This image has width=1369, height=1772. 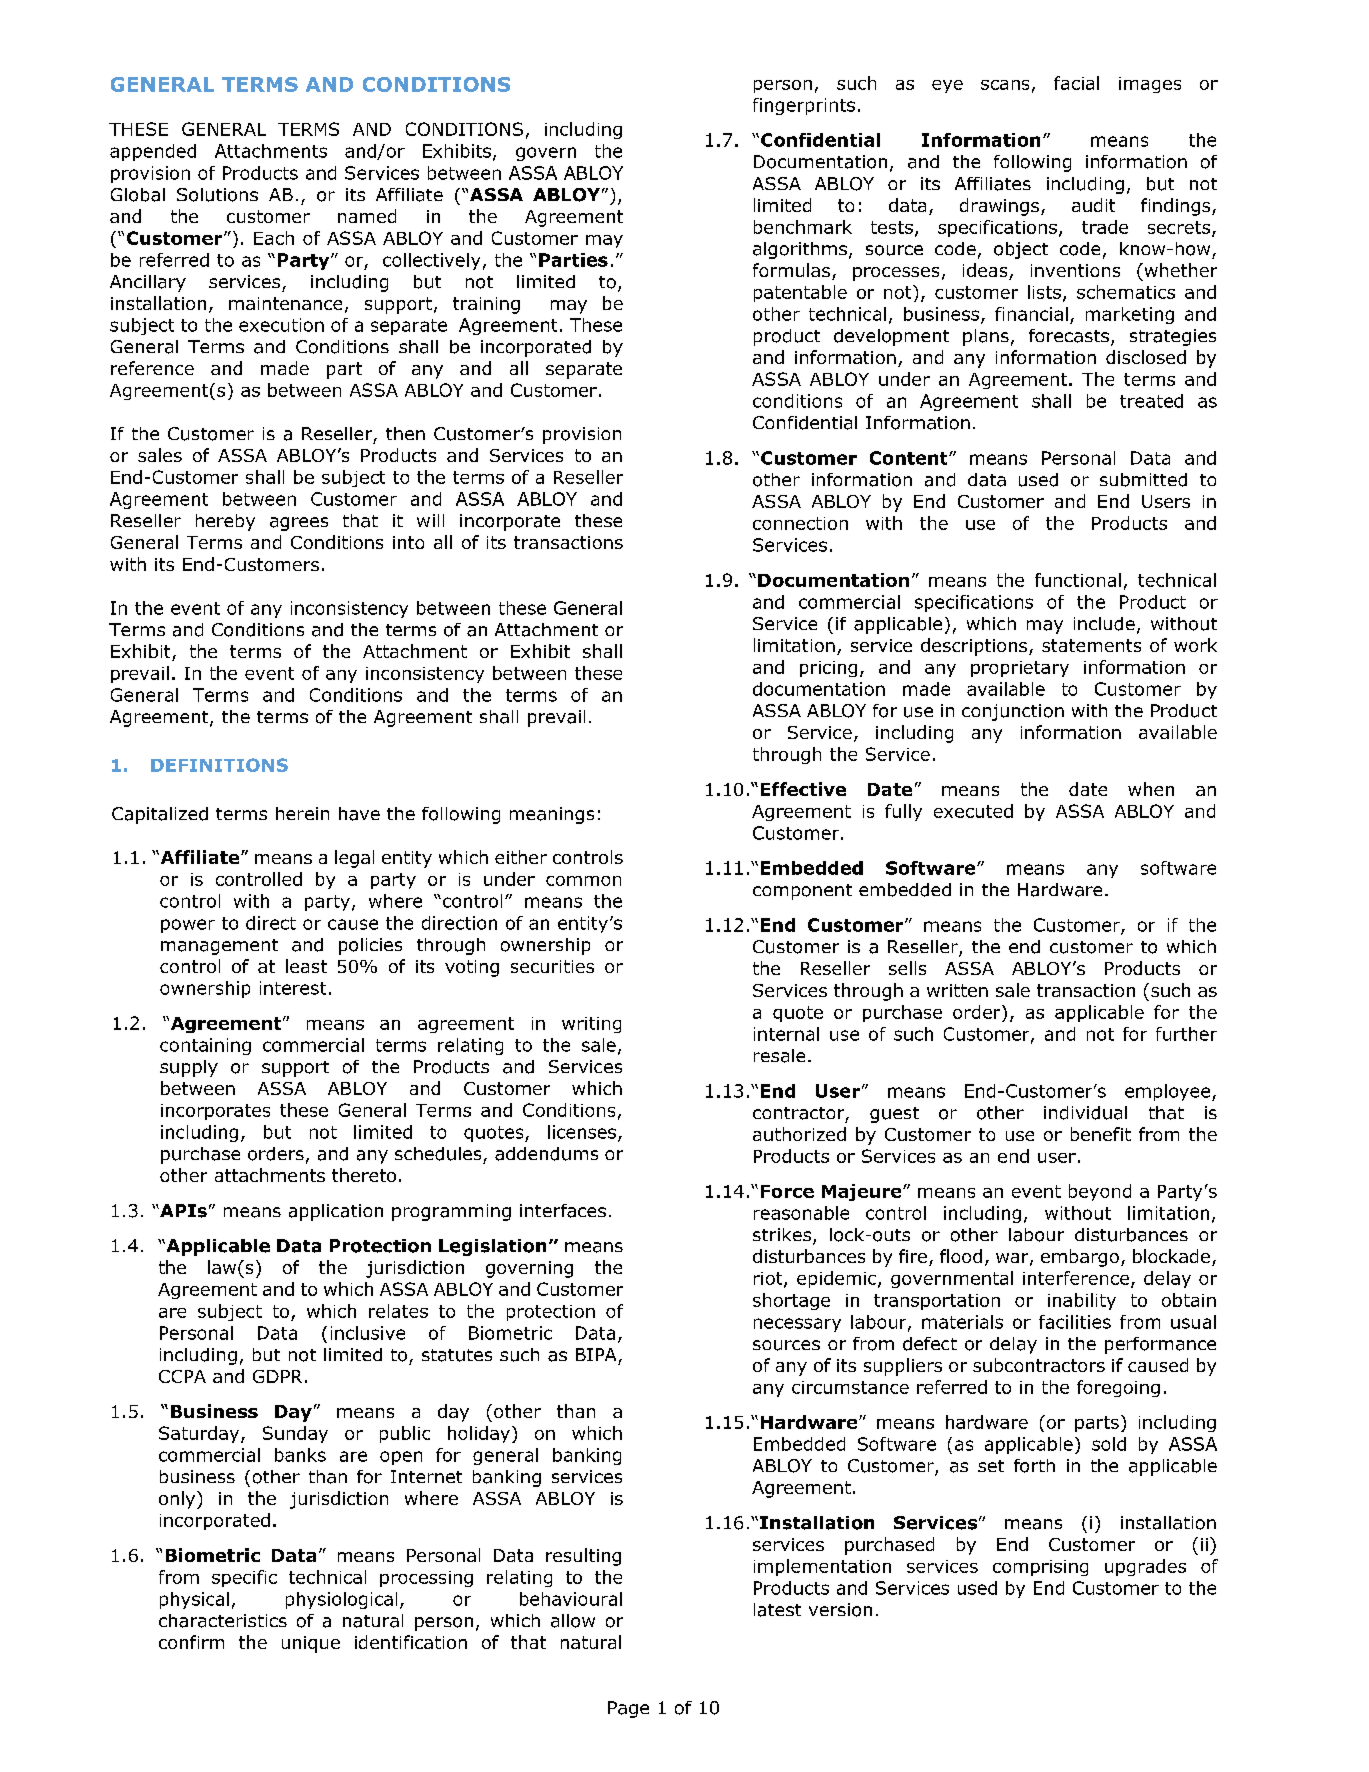 I want to click on benefit, so click(x=1101, y=1134).
